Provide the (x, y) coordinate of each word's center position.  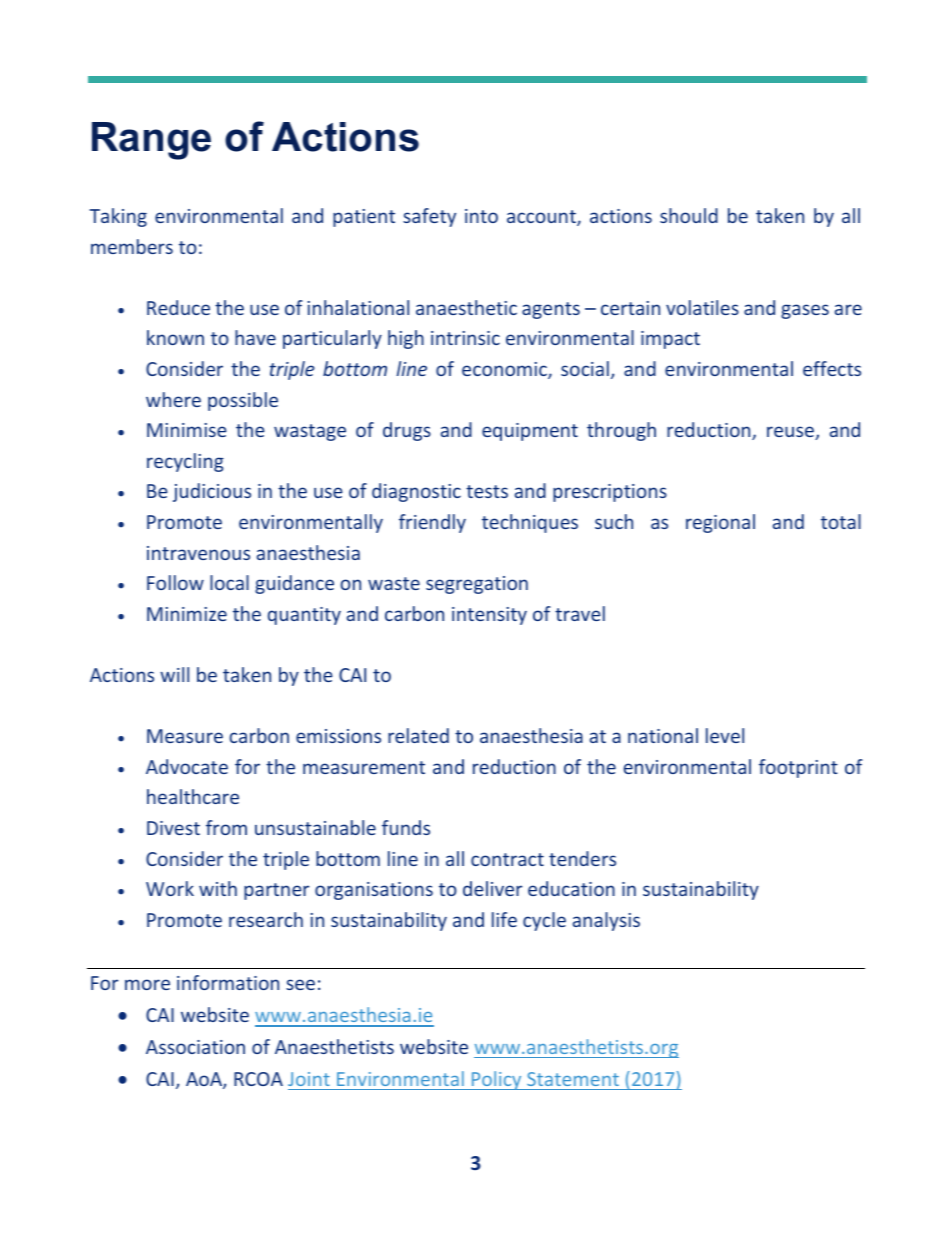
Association (195, 1047)
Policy (497, 1080)
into (481, 216)
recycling (185, 462)
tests (487, 491)
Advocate (187, 766)
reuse (791, 433)
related (418, 735)
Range (151, 141)
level (725, 735)
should (689, 215)
